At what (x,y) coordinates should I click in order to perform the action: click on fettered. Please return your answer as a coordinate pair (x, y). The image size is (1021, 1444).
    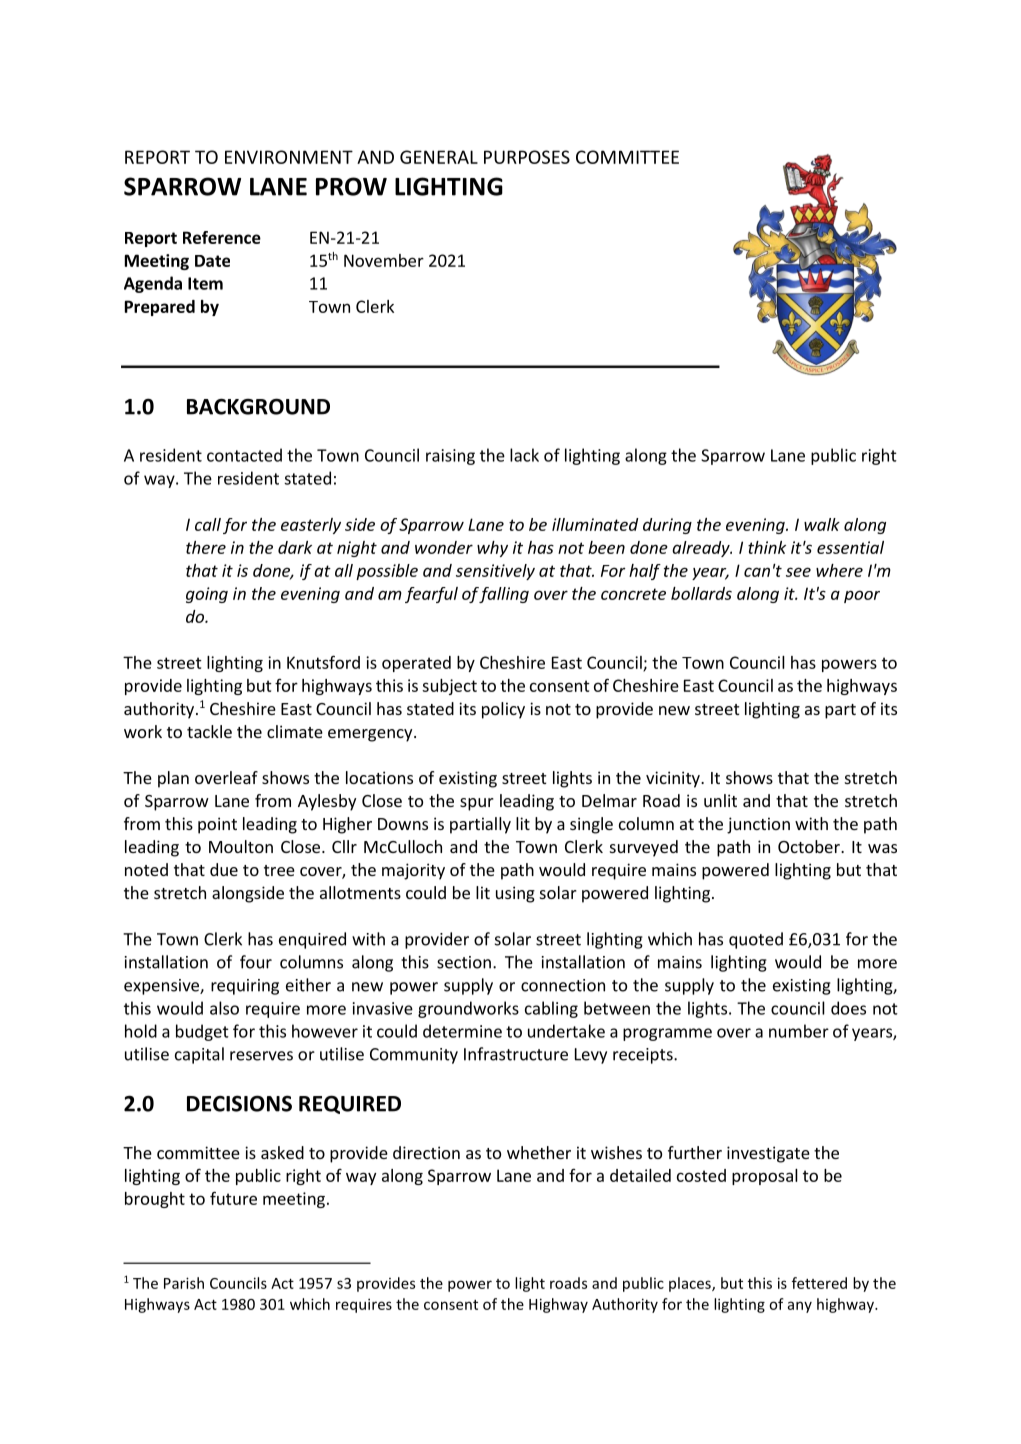
    Looking at the image, I should click on (819, 1283).
